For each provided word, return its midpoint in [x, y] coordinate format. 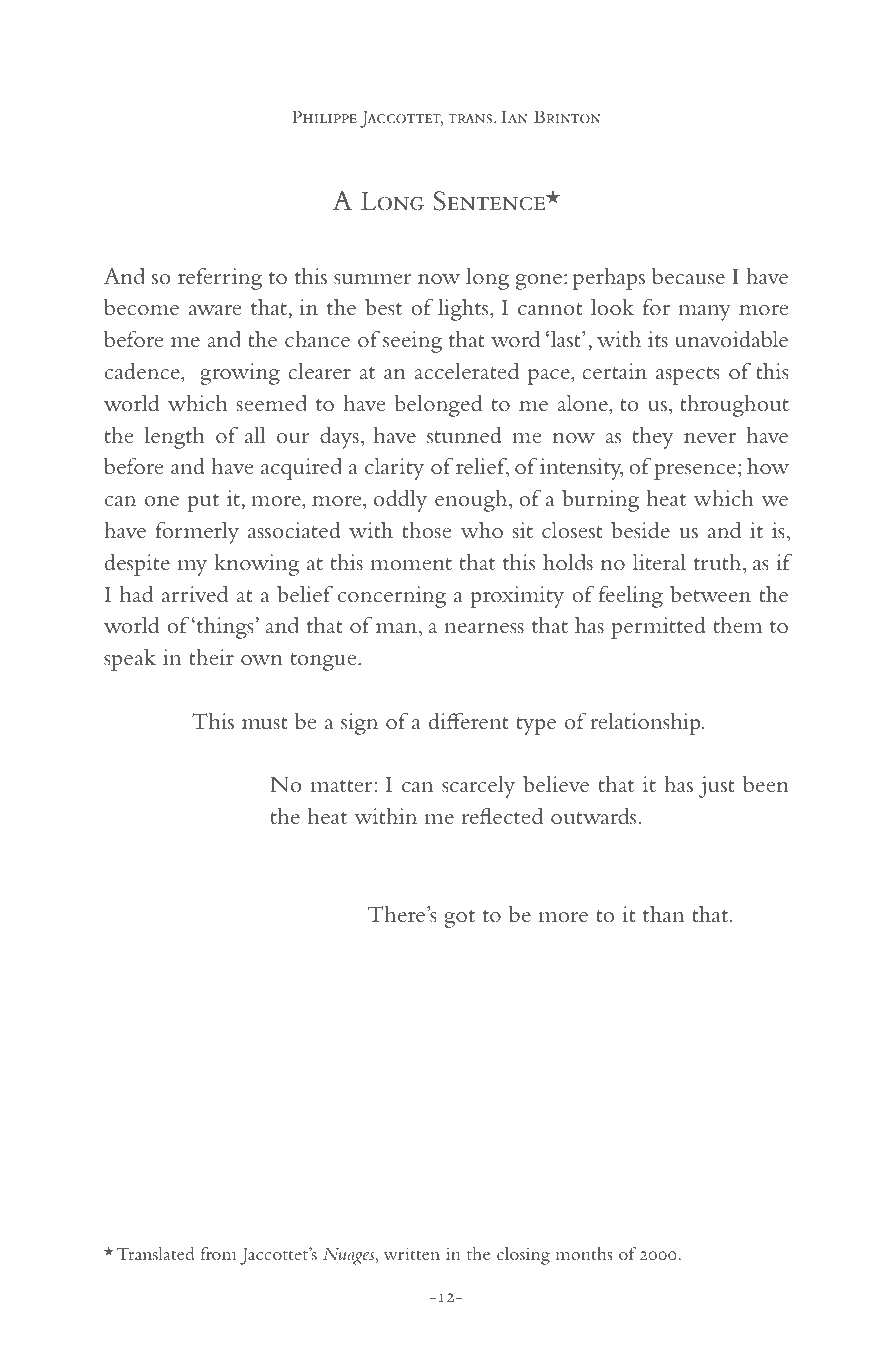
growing [240, 374]
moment [411, 564]
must [265, 723]
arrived [195, 594]
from [219, 1253]
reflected [502, 816]
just [717, 787]
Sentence [490, 201]
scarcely [478, 786]
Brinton [567, 116]
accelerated [466, 371]
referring [220, 278]
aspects [688, 376]
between [710, 594]
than [663, 914]
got [459, 919]
